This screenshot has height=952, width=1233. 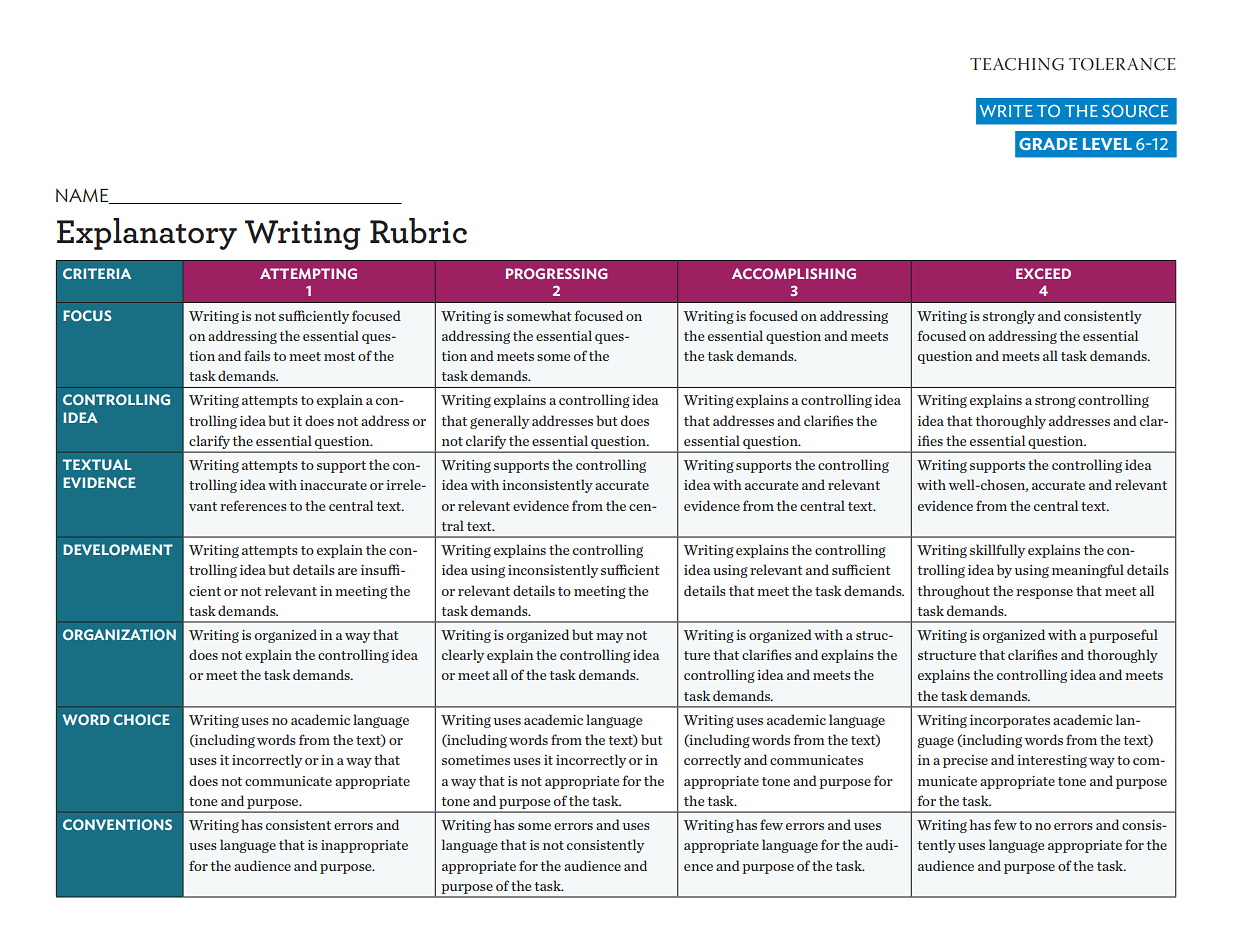 I want to click on CHOICE, so click(x=141, y=719).
